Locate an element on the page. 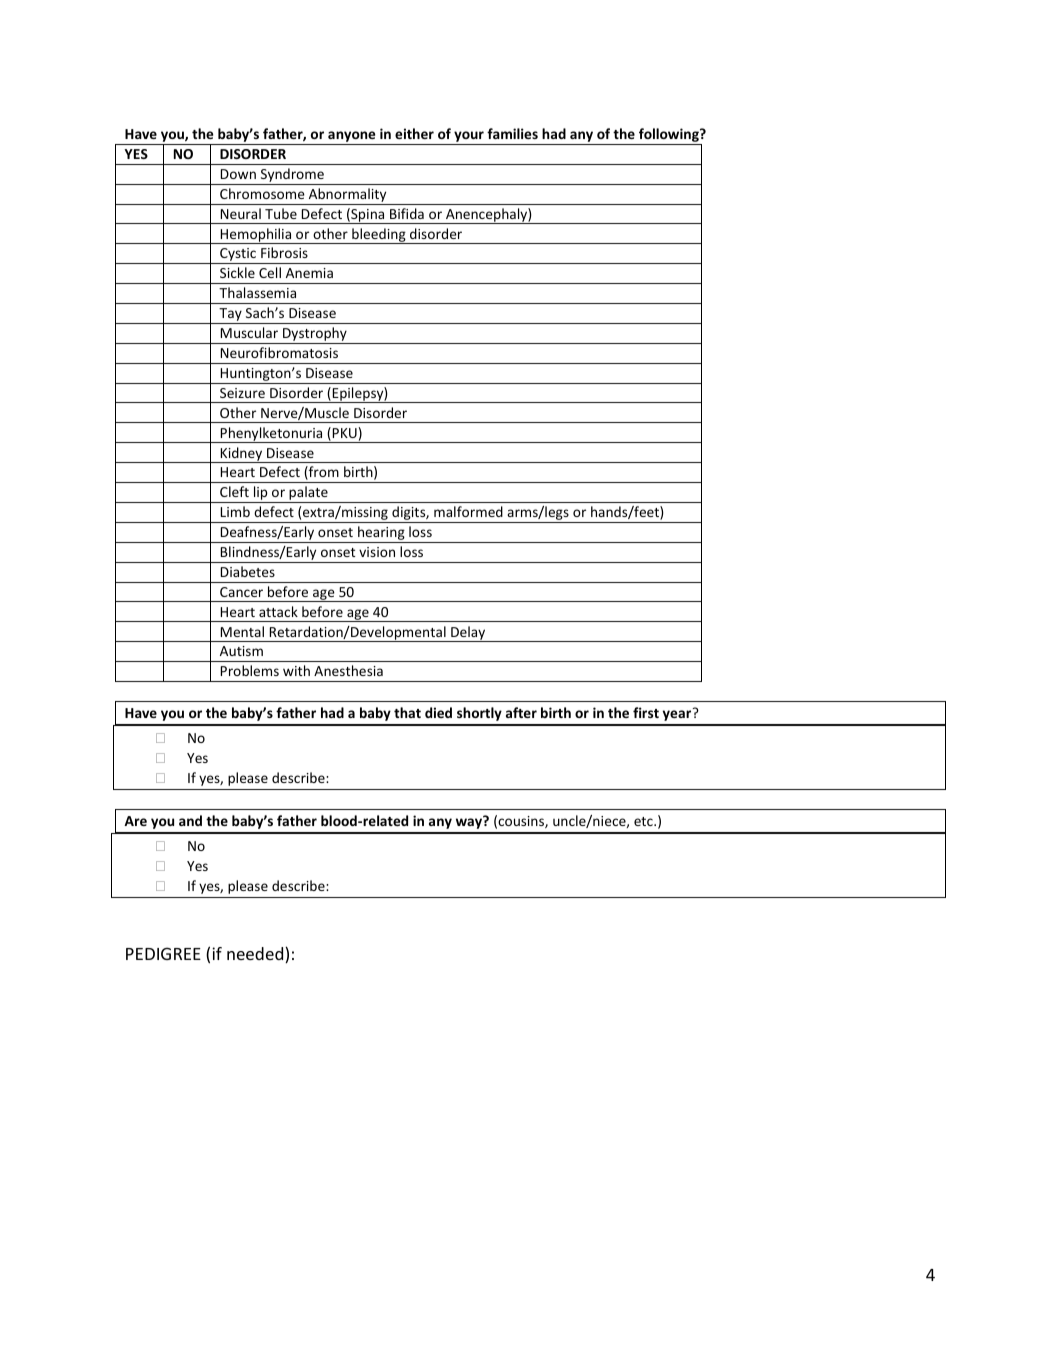 The image size is (1060, 1372). etc is located at coordinates (644, 821).
